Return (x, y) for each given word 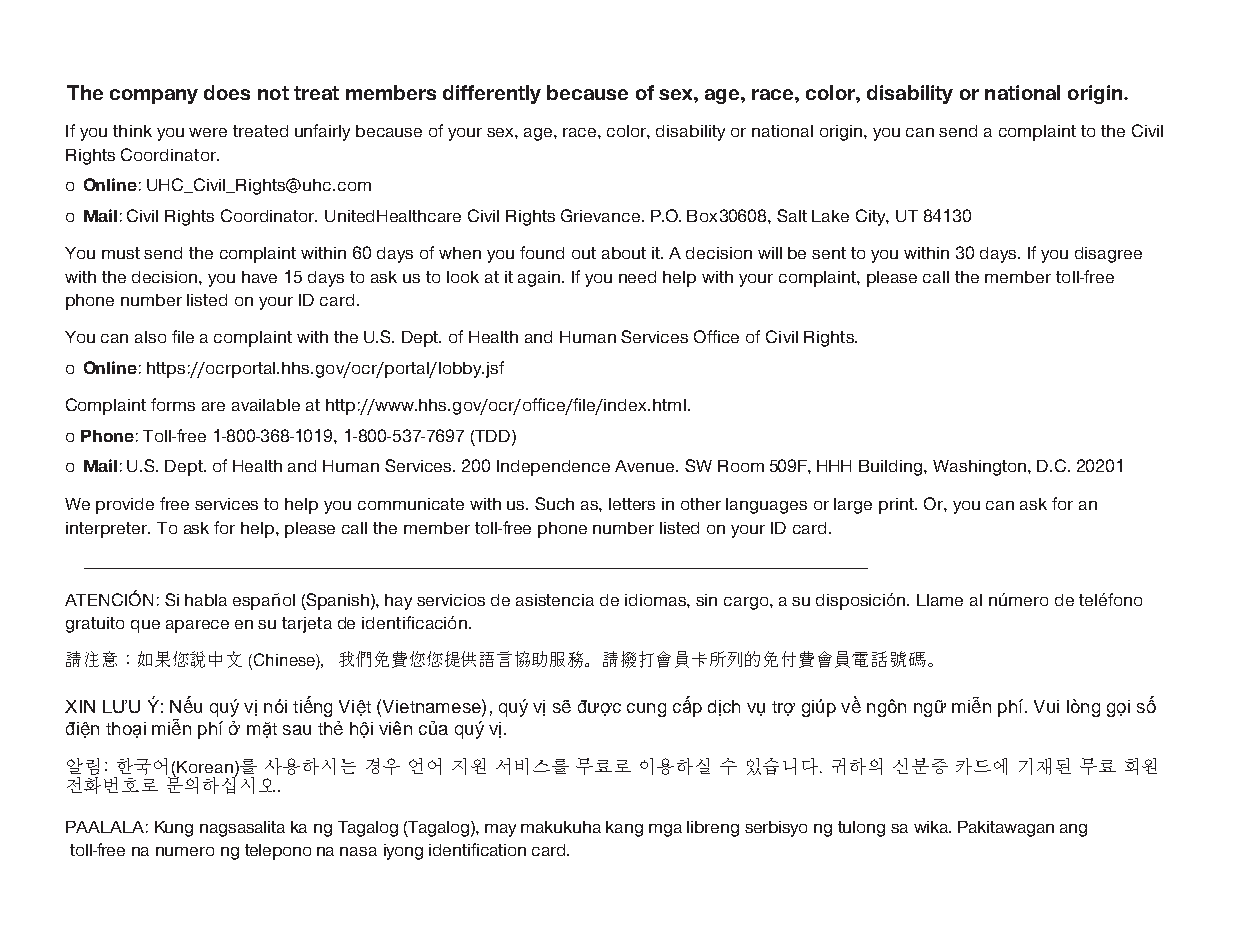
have (259, 277)
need (637, 277)
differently (492, 94)
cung (646, 710)
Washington (981, 468)
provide (125, 506)
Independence (553, 468)
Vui (1046, 706)
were (208, 132)
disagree (1108, 255)
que (145, 626)
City (872, 217)
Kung (174, 829)
